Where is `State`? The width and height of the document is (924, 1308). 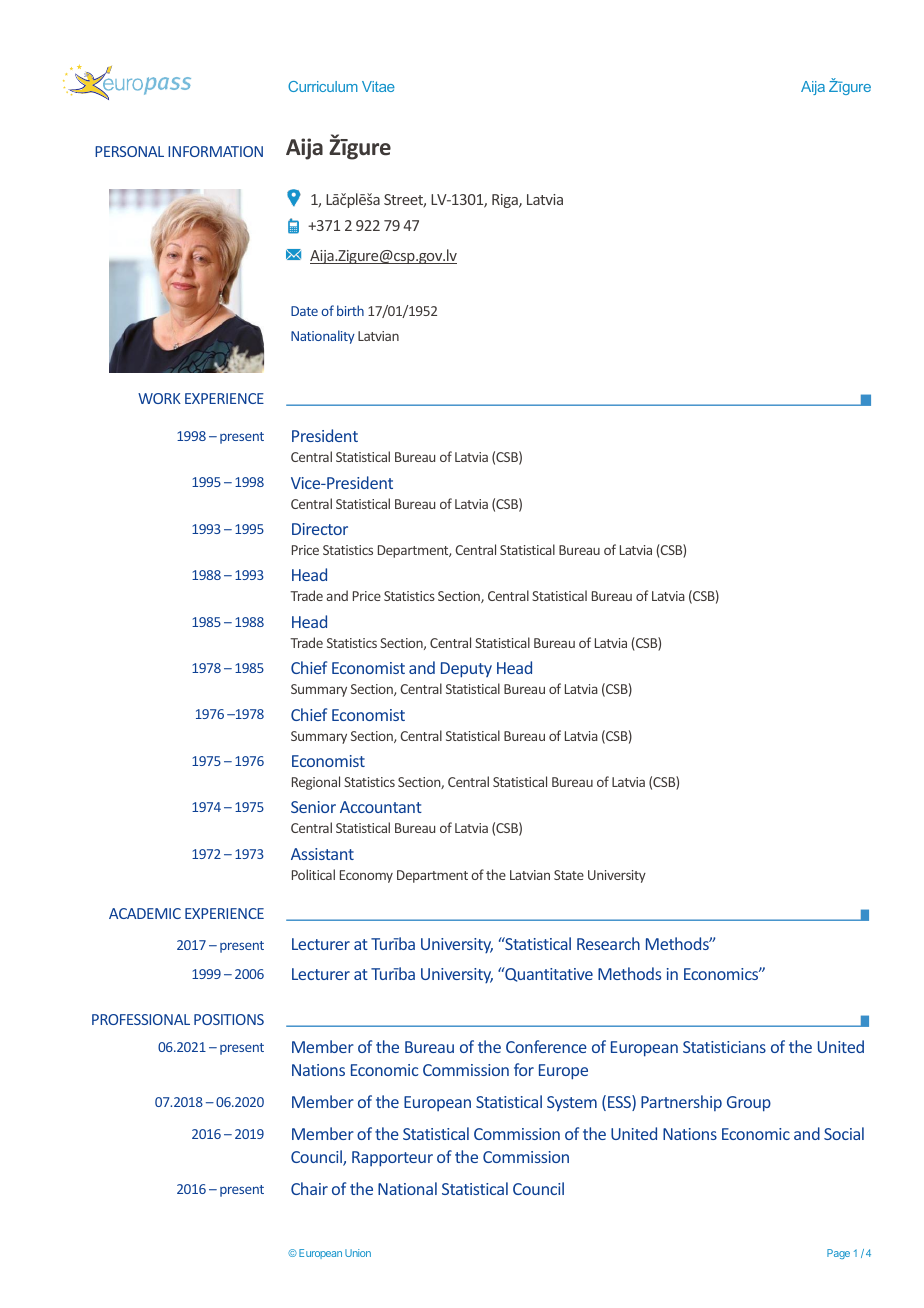 State is located at coordinates (569, 875).
